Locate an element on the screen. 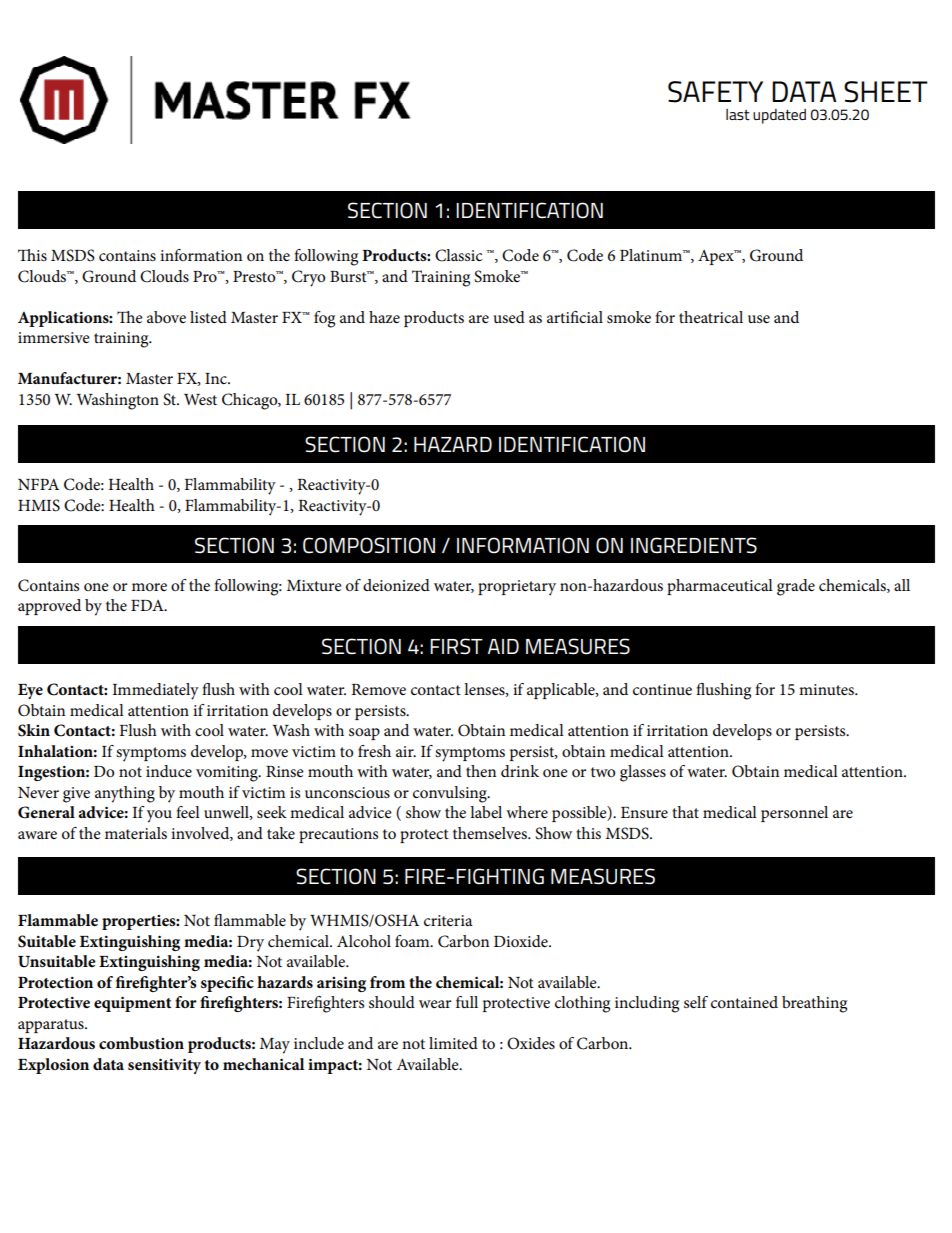 This screenshot has width=952, height=1233. limited is located at coordinates (453, 1043).
